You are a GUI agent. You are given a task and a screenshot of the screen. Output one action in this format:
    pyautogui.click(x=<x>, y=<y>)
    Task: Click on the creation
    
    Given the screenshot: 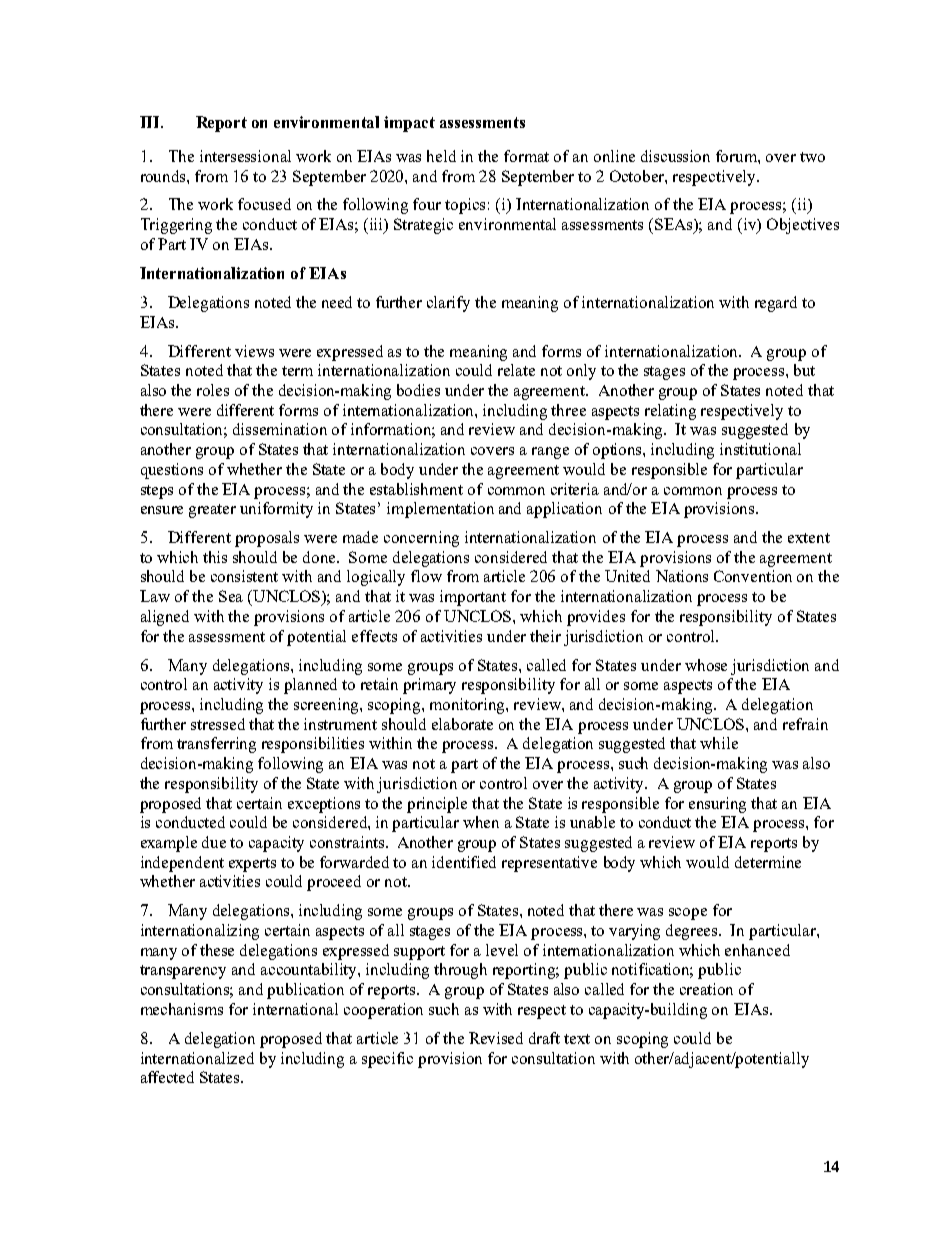 What is the action you would take?
    pyautogui.click(x=706, y=989)
